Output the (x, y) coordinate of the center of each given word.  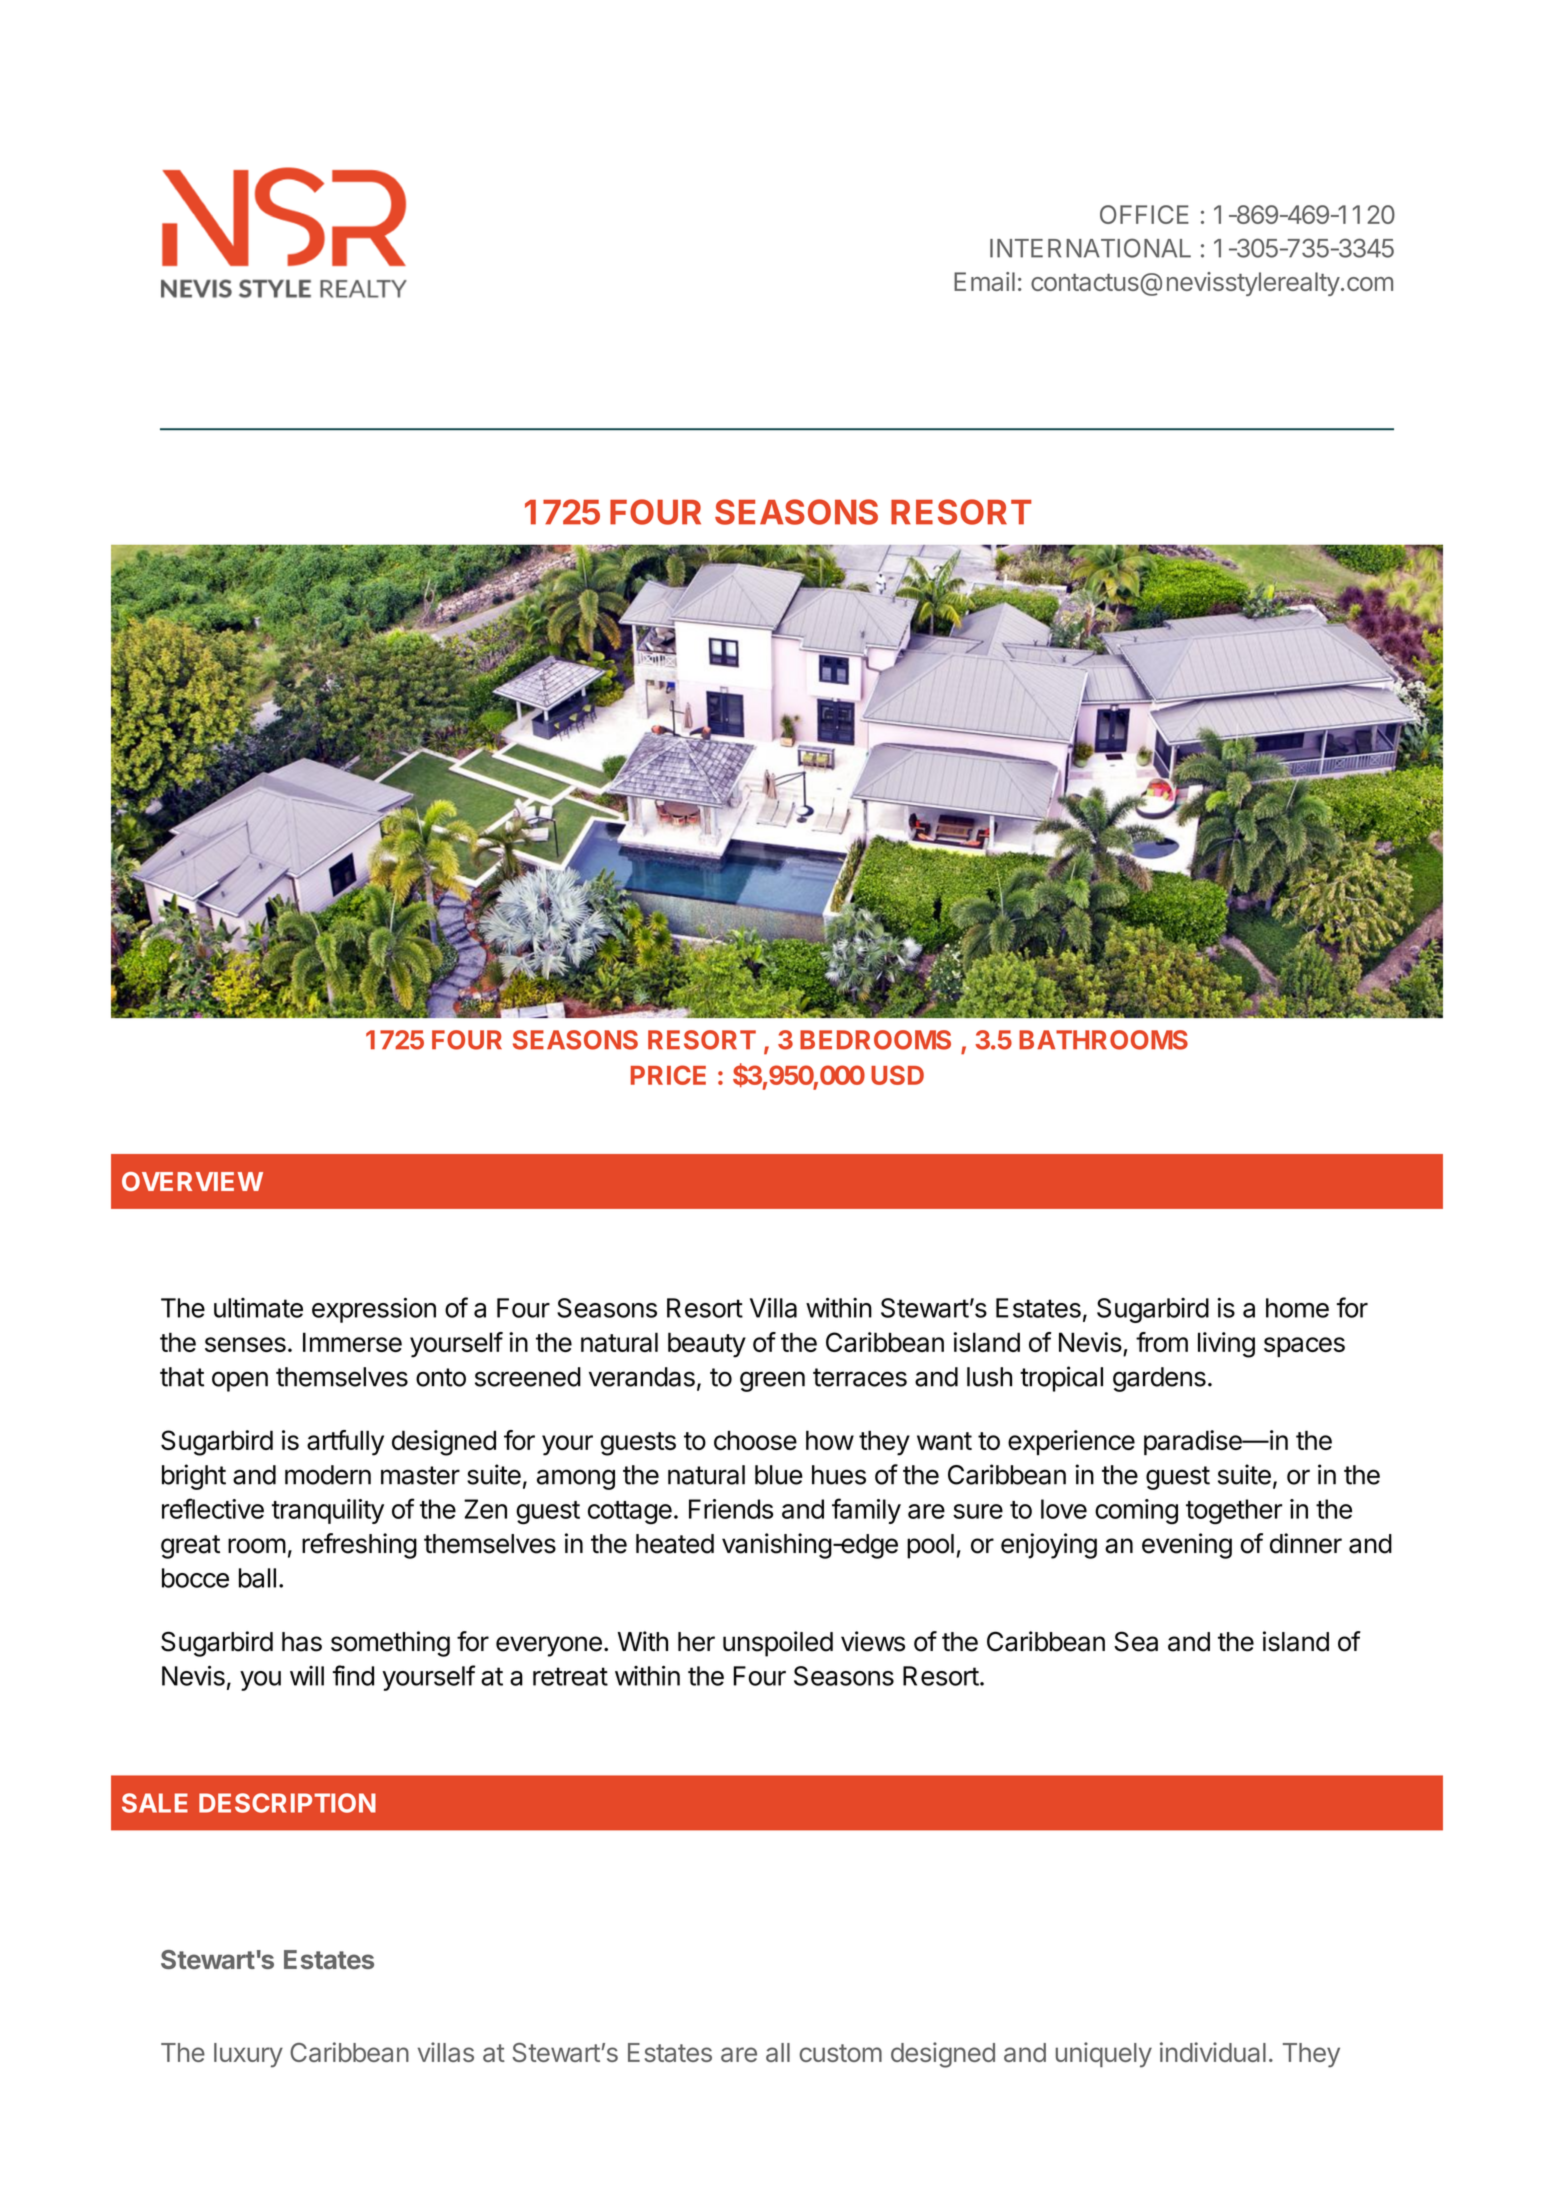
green (772, 1381)
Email (984, 281)
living (1226, 1345)
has (302, 1642)
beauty (707, 1345)
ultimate (258, 1308)
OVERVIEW (192, 1181)
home (1297, 1308)
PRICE (668, 1075)
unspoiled (778, 1644)
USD (897, 1075)
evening (1187, 1546)
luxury (248, 2055)
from (1162, 1342)
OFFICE (1144, 214)
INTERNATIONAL (1090, 248)
